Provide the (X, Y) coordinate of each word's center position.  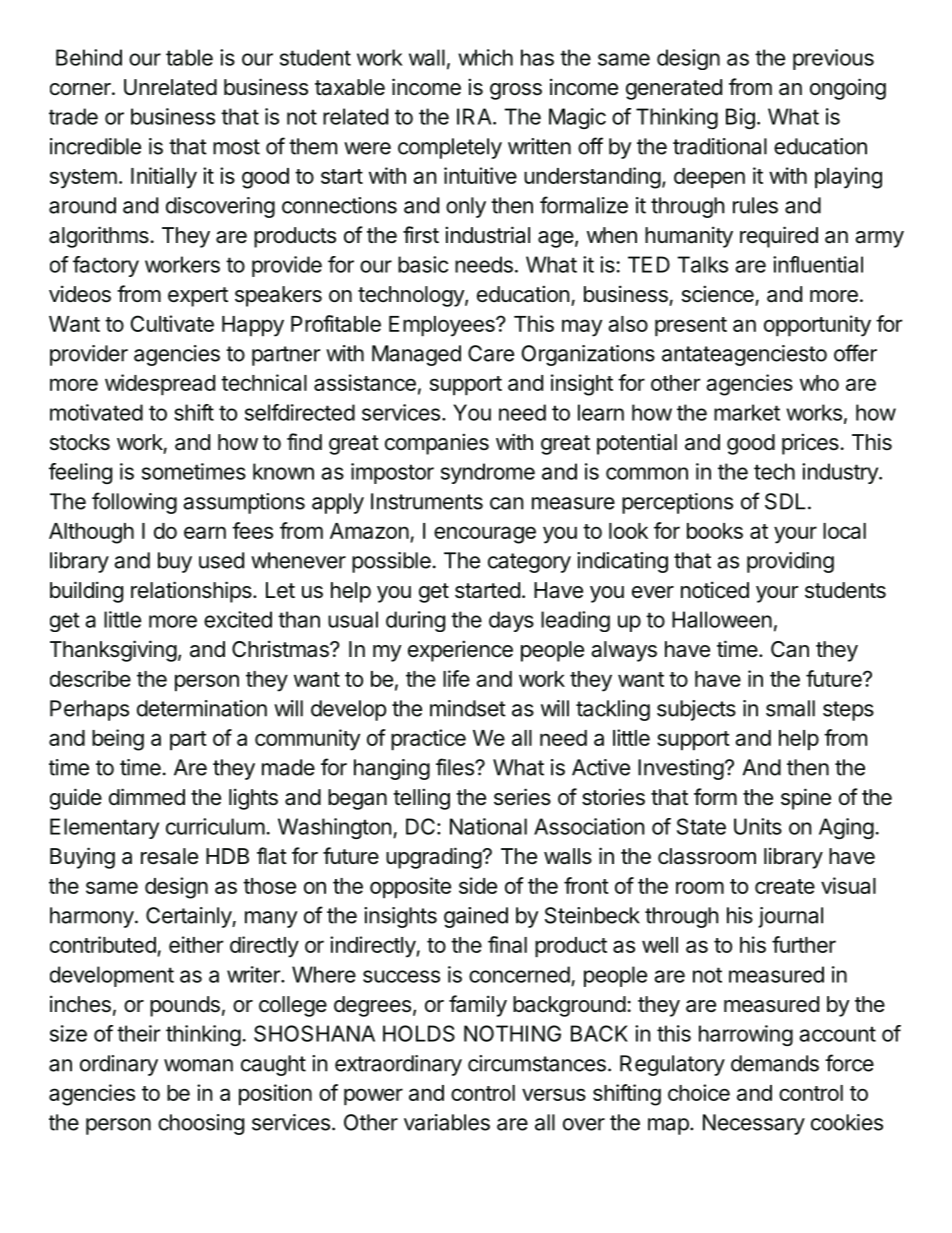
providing (790, 562)
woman (198, 1065)
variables (447, 1122)
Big (740, 118)
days (511, 621)
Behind (89, 57)
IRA (475, 116)
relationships (192, 592)
